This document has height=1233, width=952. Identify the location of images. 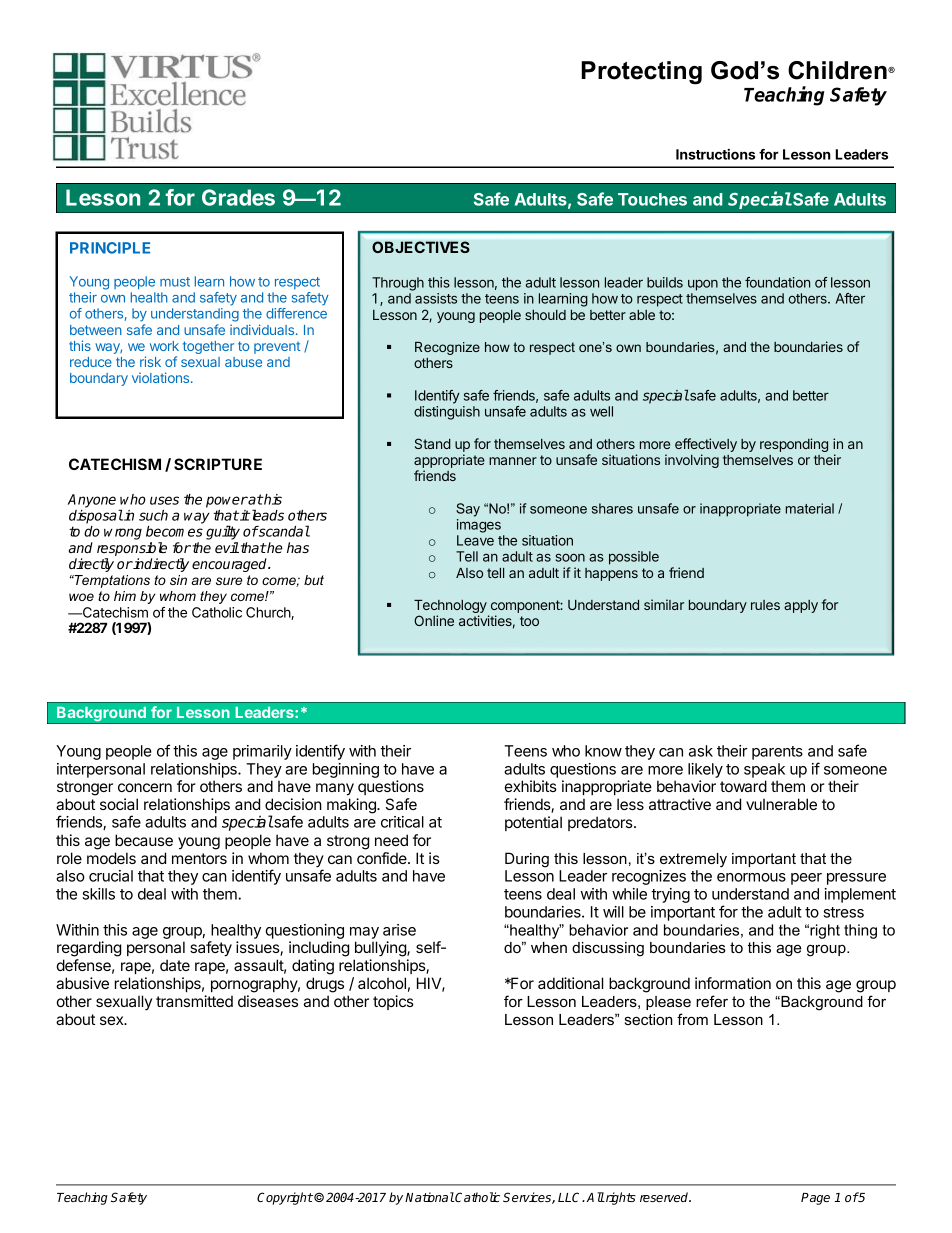
(479, 526).
